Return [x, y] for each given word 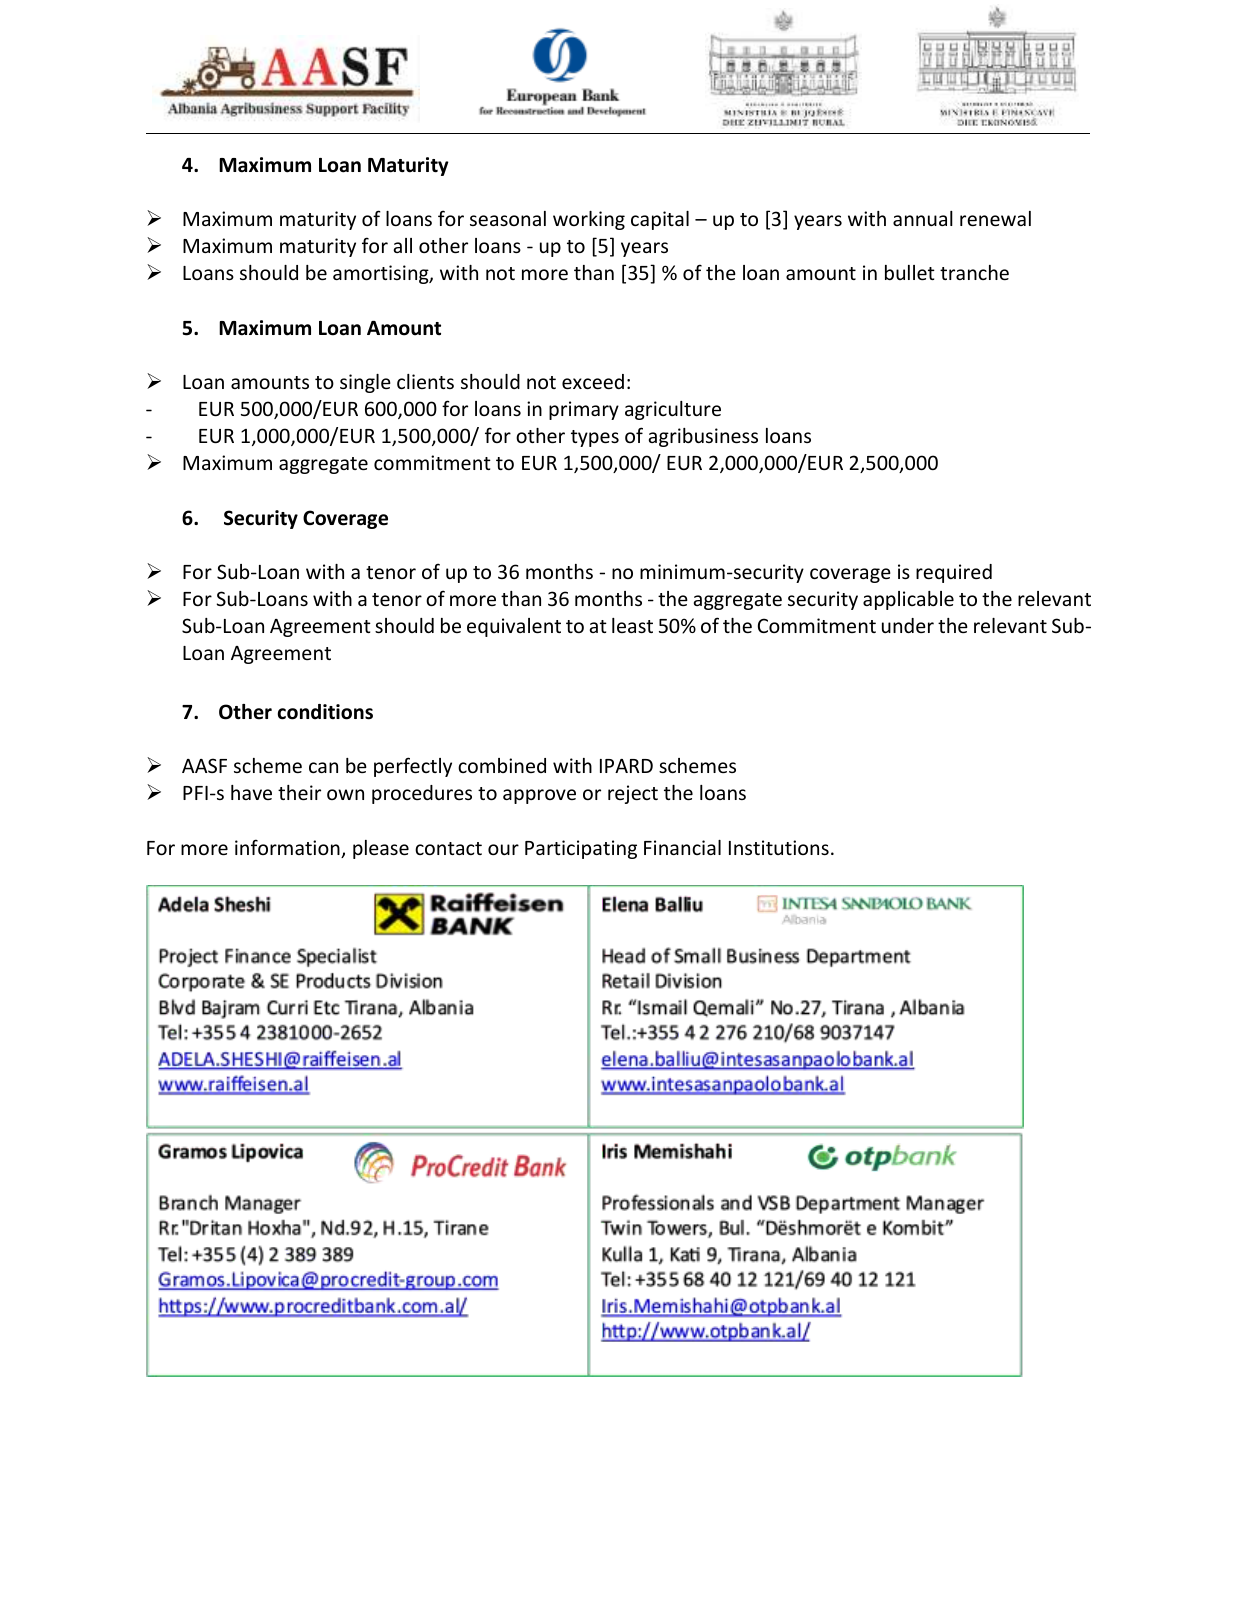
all [403, 245]
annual [923, 218]
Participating [581, 849]
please [381, 849]
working [589, 220]
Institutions [779, 847]
